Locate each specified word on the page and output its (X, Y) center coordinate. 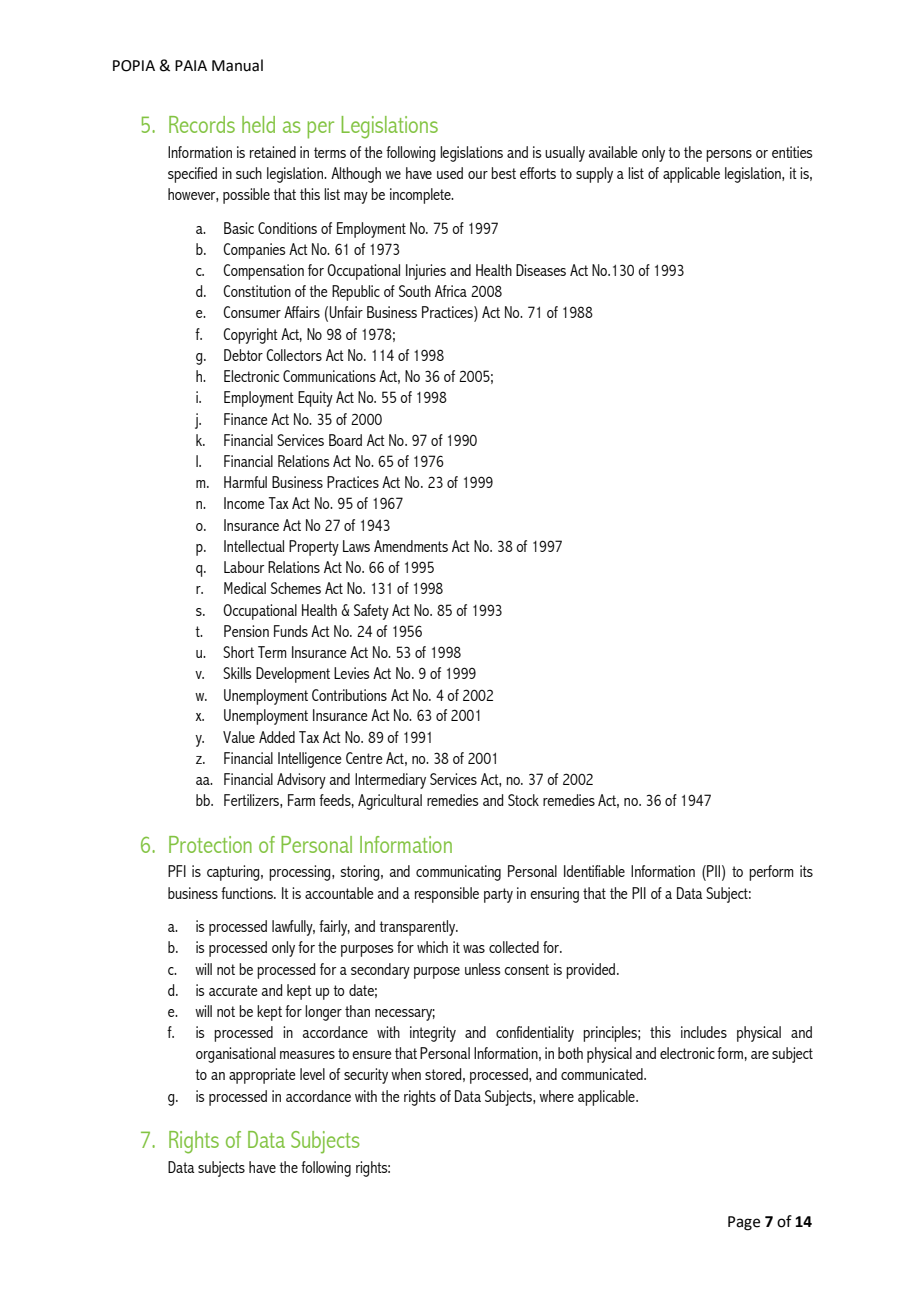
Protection (210, 844)
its (806, 871)
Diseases (541, 270)
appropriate (262, 1076)
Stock (523, 800)
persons (729, 156)
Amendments (411, 546)
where (556, 1096)
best (503, 173)
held (258, 124)
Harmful (245, 482)
